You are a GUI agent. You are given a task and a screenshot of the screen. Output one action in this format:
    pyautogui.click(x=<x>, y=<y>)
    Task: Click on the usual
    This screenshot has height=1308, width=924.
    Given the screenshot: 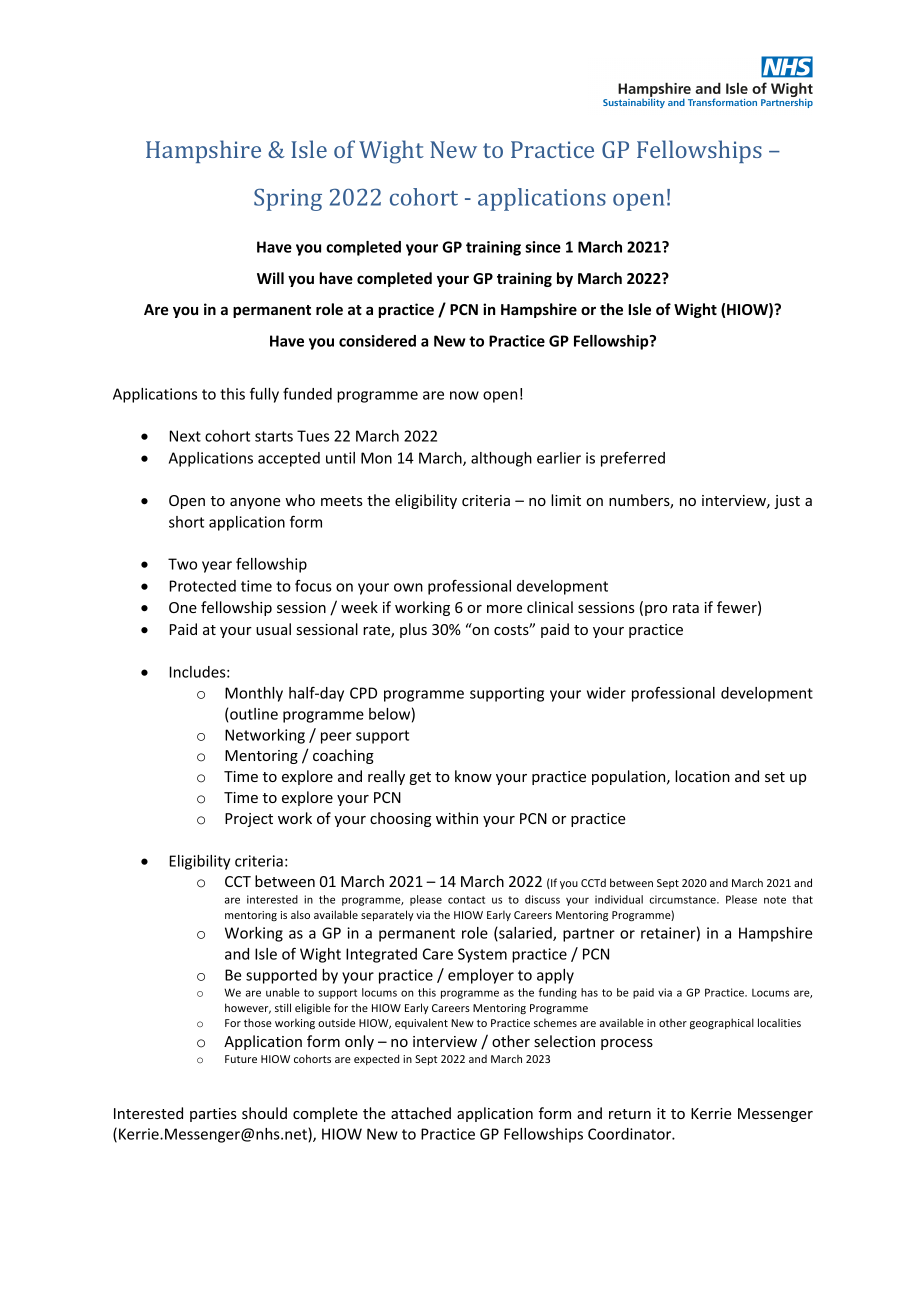 What is the action you would take?
    pyautogui.click(x=273, y=629)
